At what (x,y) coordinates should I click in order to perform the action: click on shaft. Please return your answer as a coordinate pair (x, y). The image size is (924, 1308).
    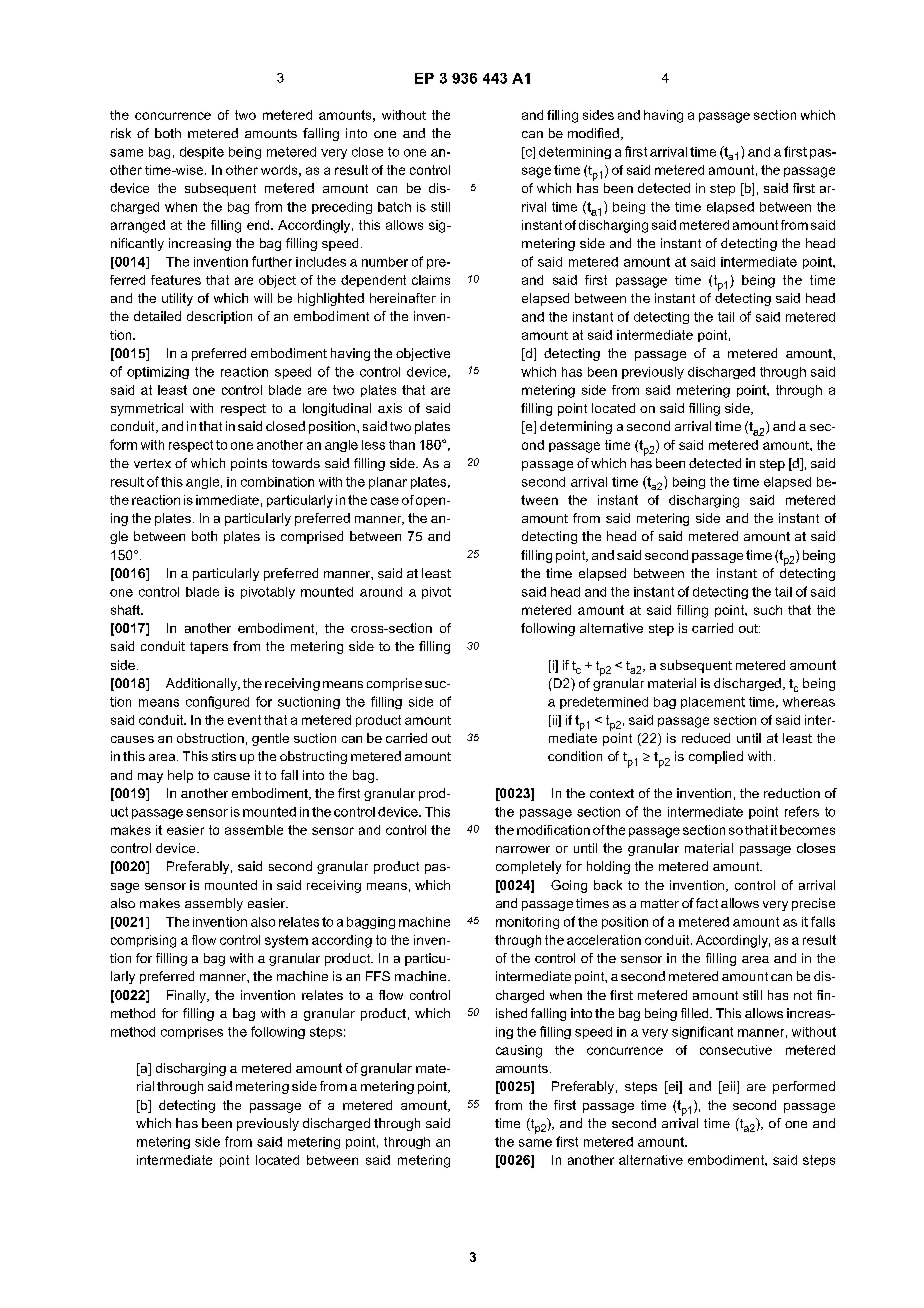
    Looking at the image, I should click on (127, 610).
